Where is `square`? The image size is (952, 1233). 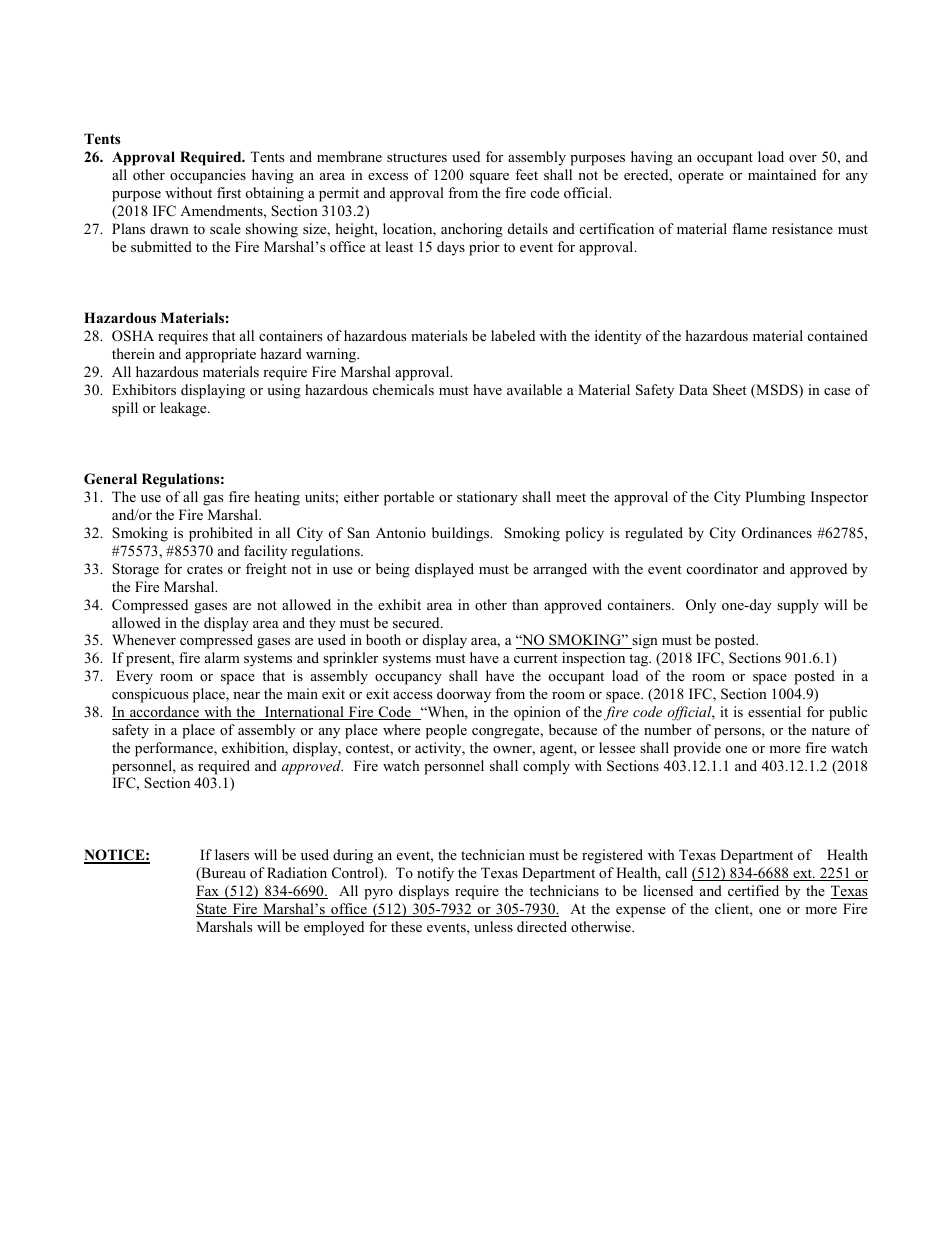 square is located at coordinates (489, 178).
